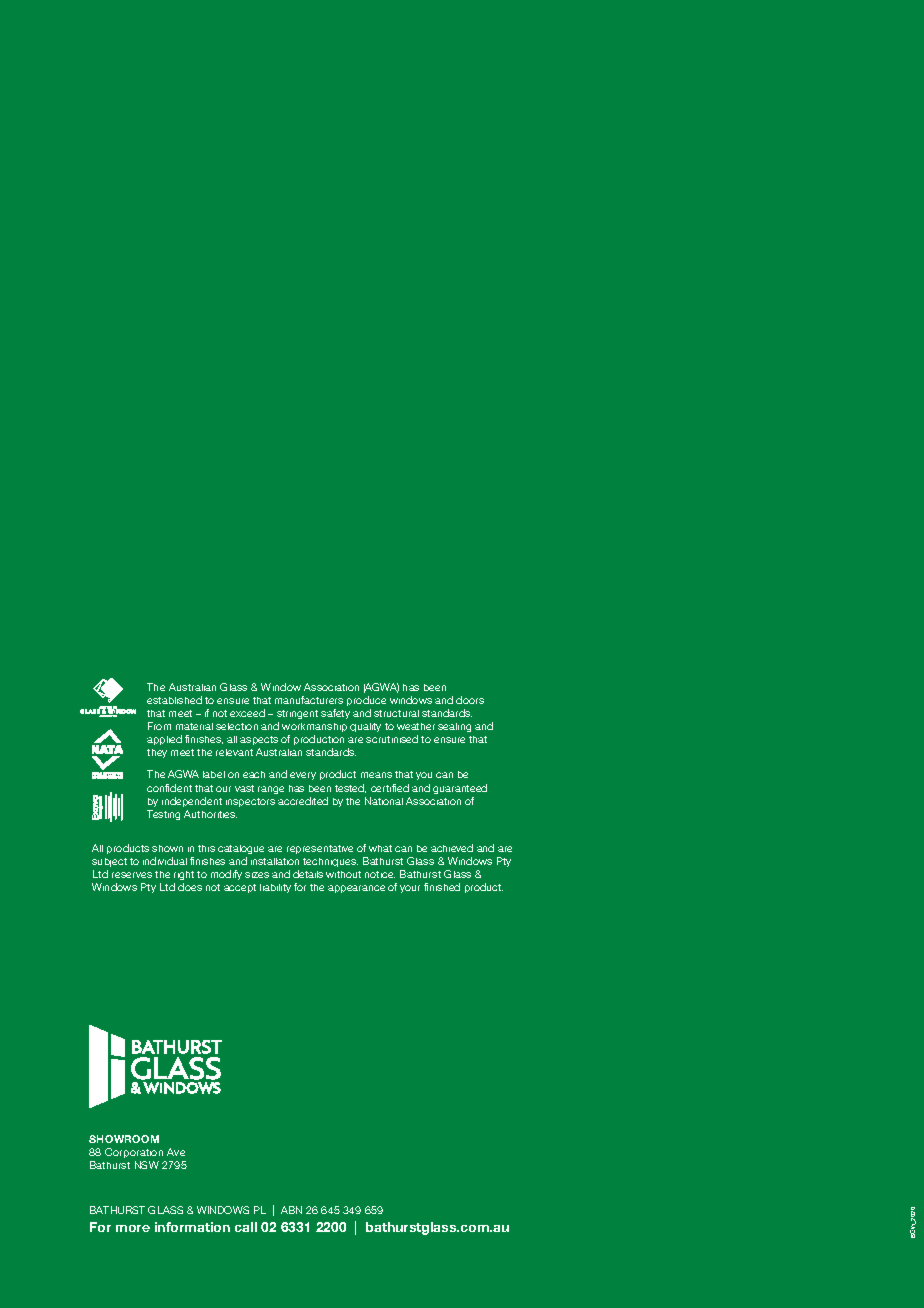 The width and height of the screenshot is (924, 1308). I want to click on your, so click(410, 889).
